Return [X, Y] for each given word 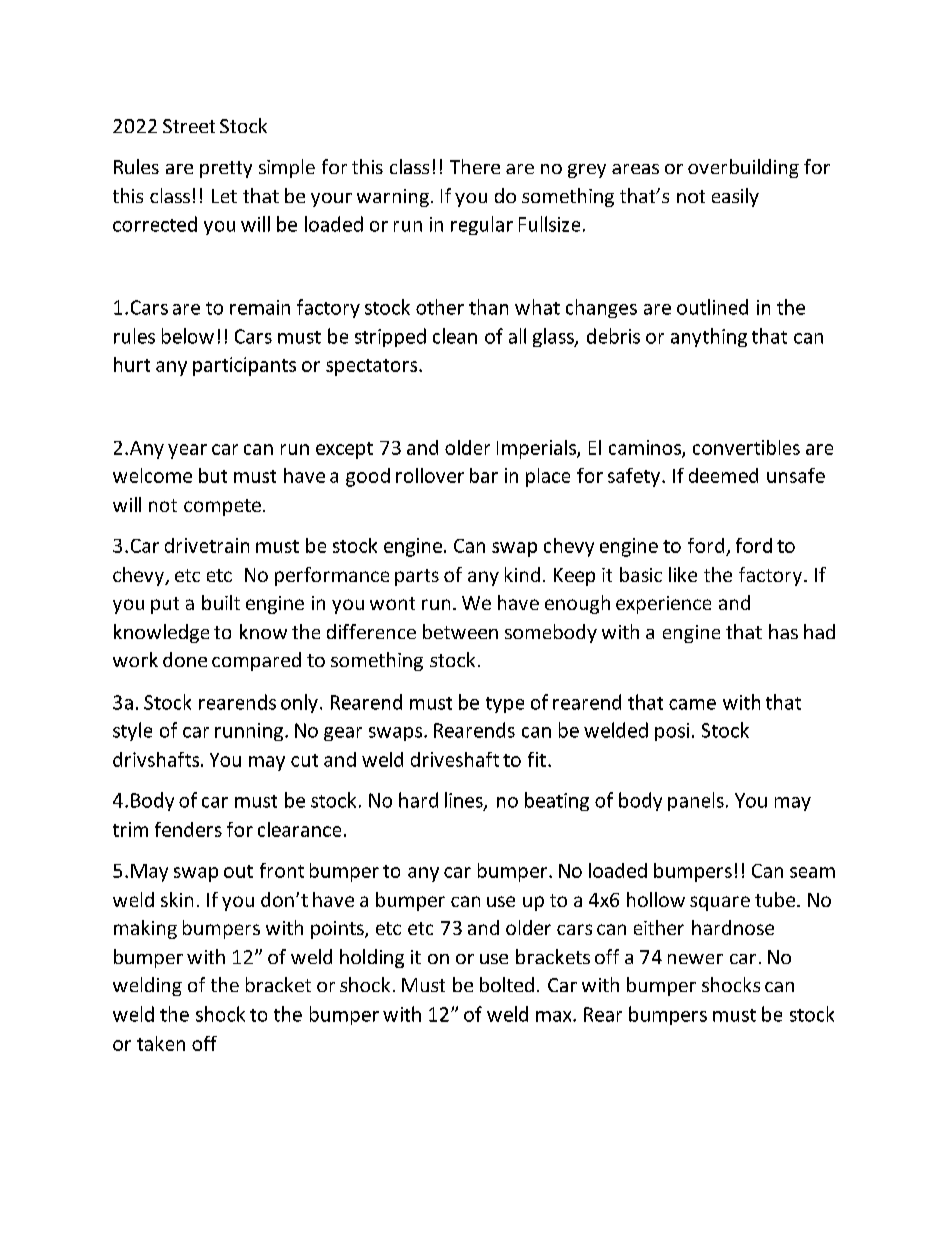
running [250, 732]
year [187, 451]
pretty [226, 169]
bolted [507, 984]
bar [484, 475]
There [475, 166]
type [505, 705]
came [692, 704]
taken [161, 1043]
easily [735, 197]
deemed [723, 475]
